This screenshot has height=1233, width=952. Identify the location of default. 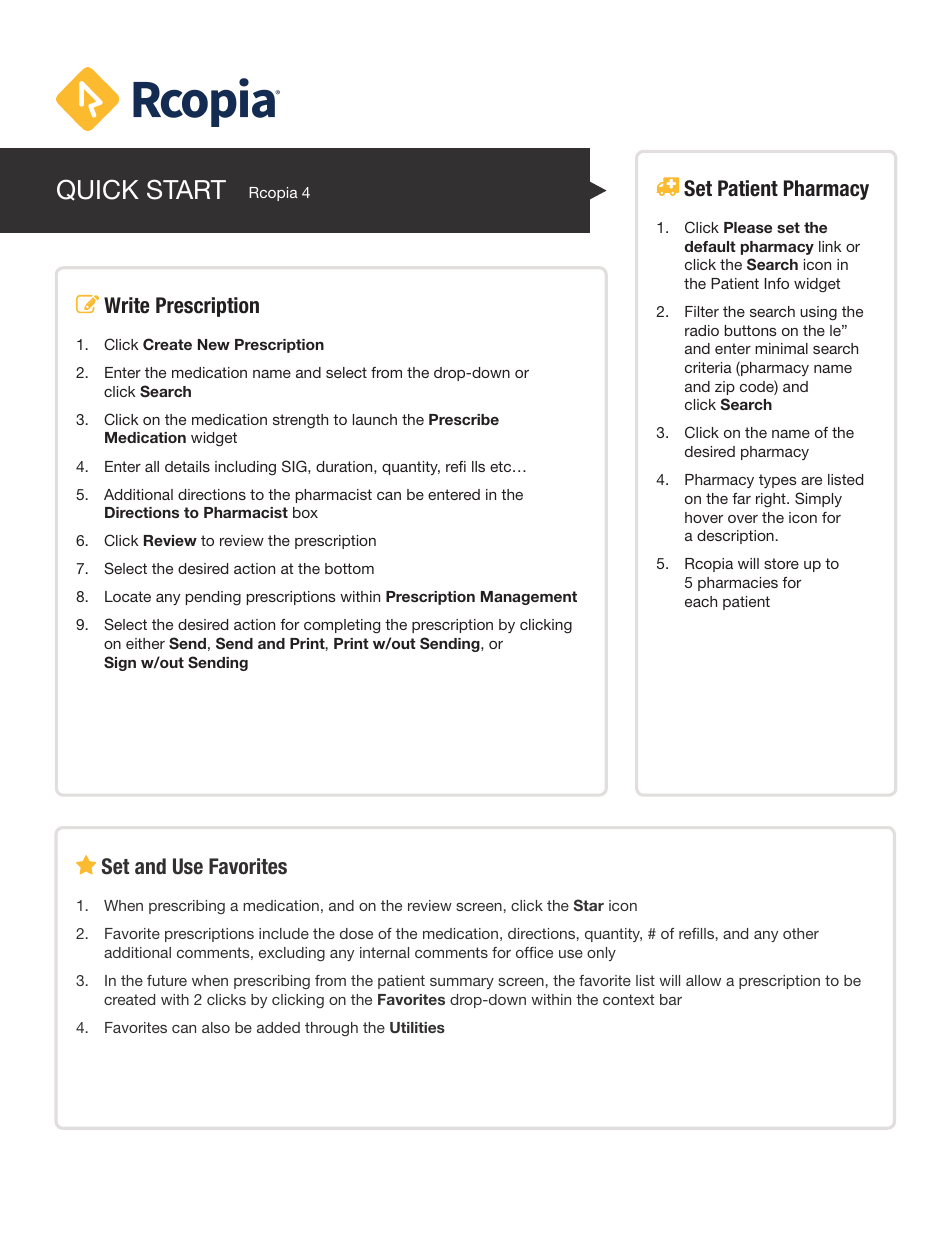
(710, 246).
